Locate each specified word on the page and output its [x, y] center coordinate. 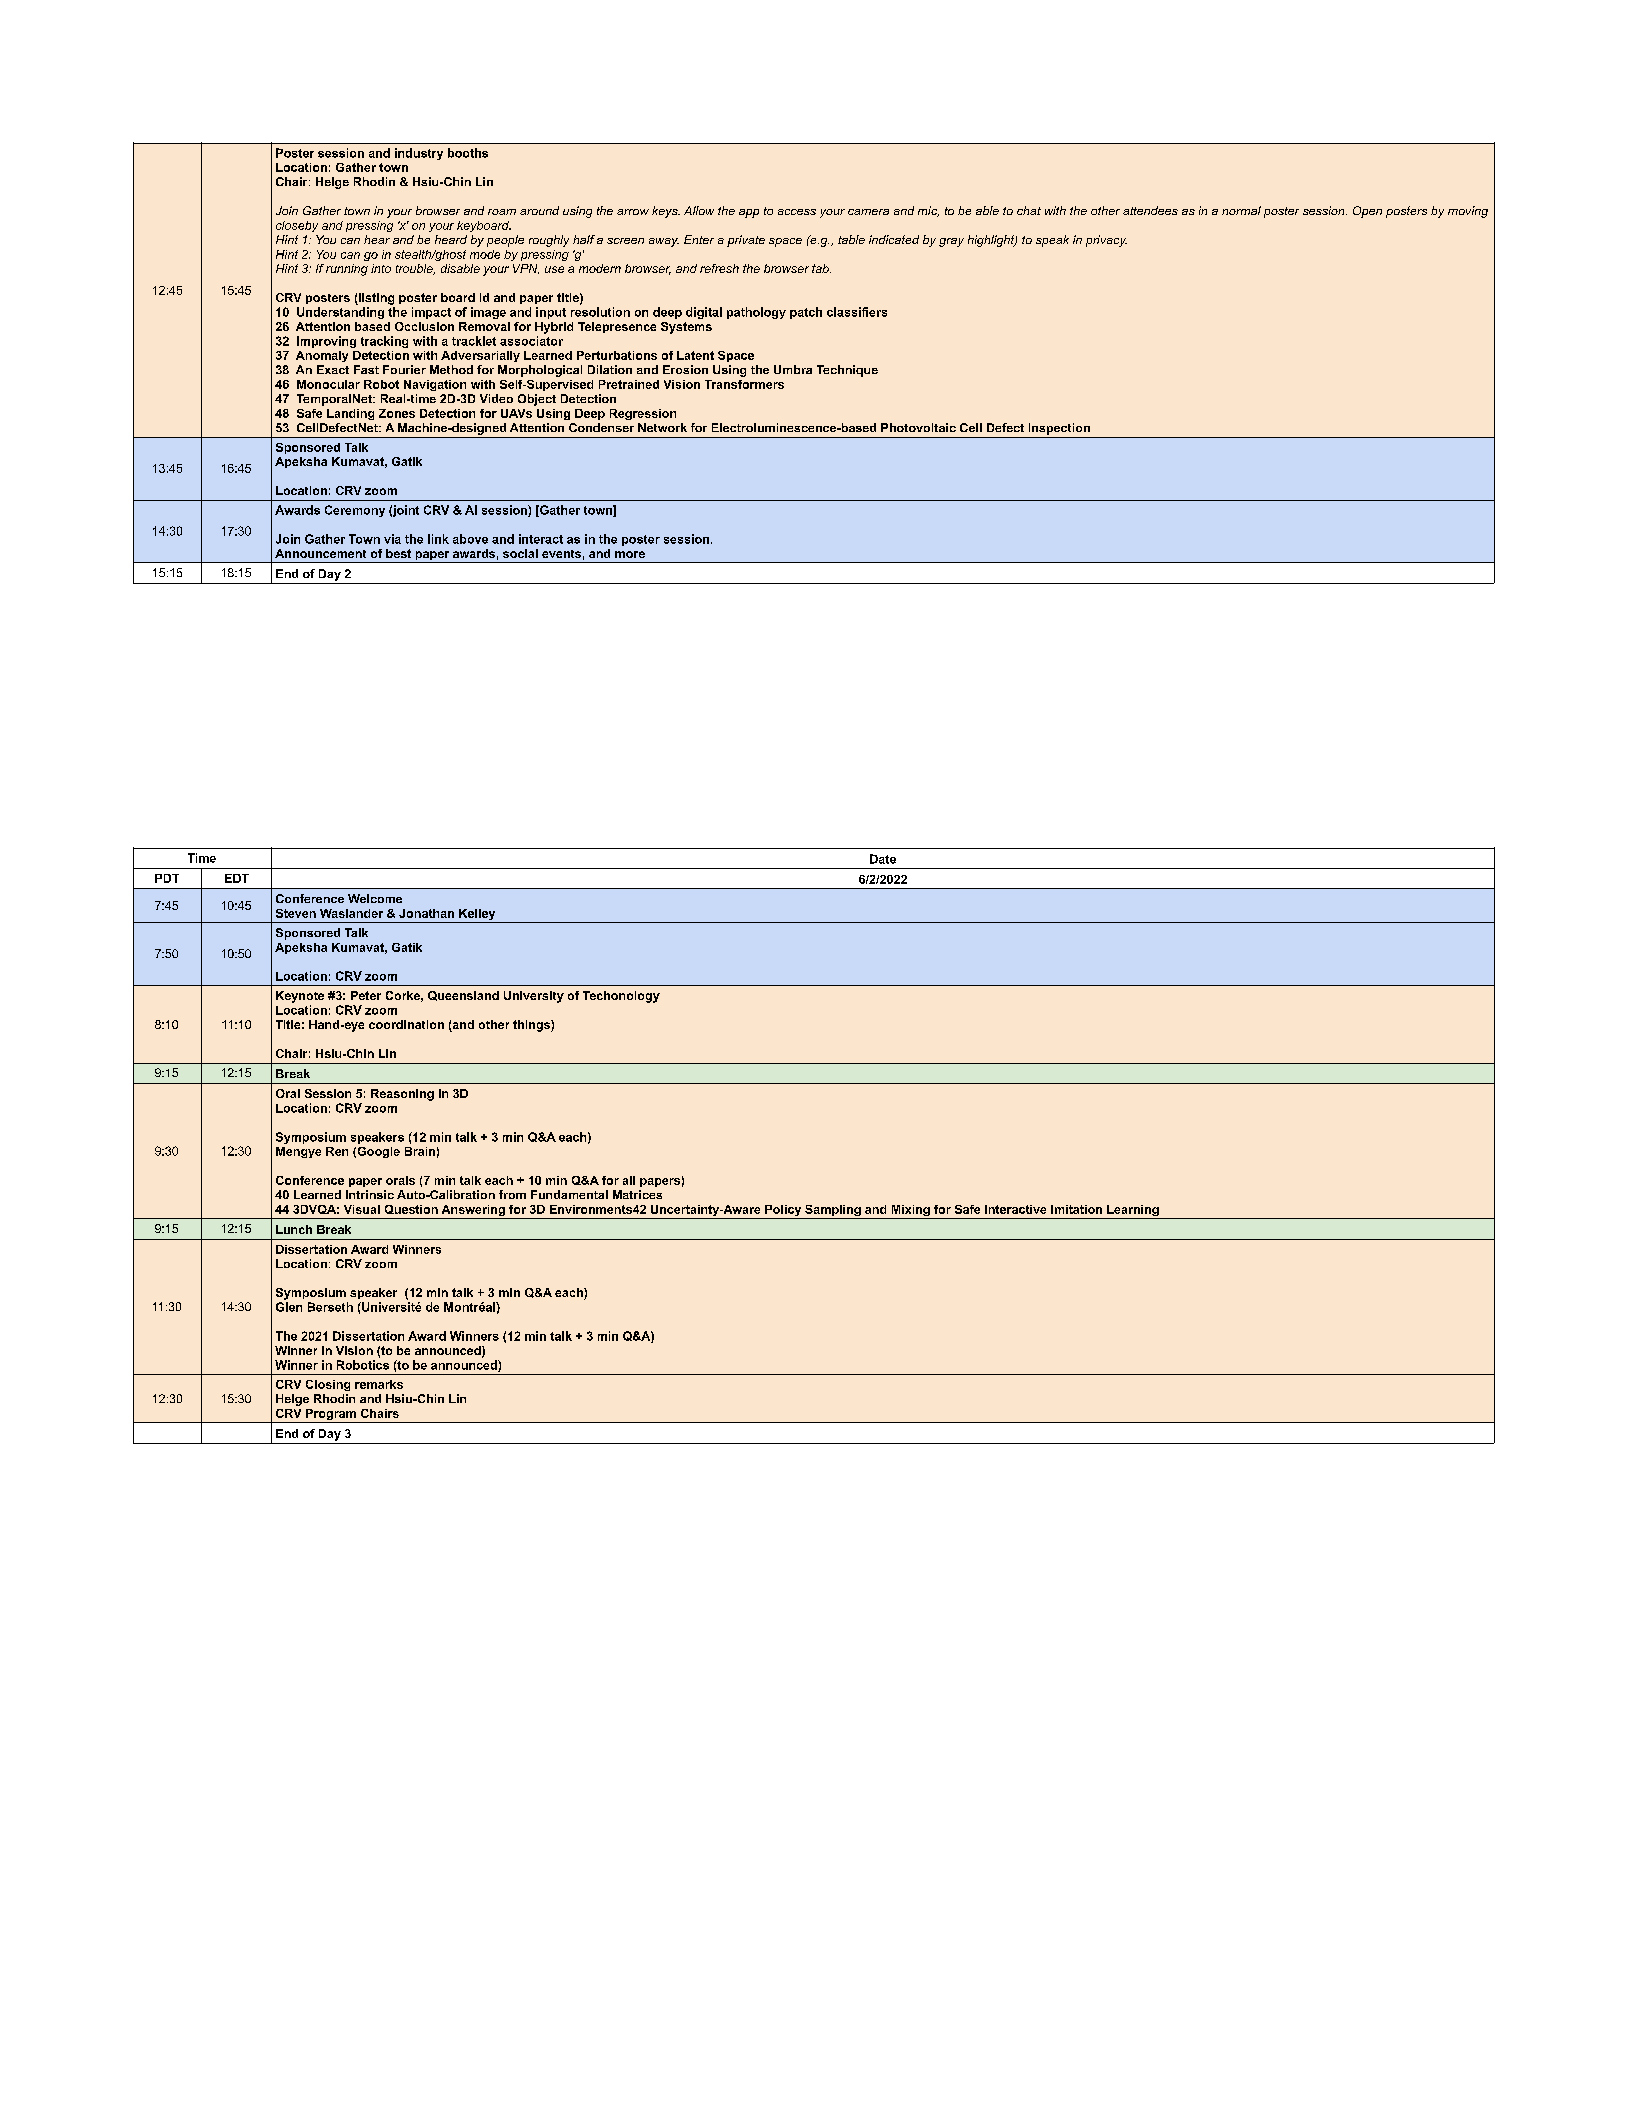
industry [419, 154]
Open [1367, 212]
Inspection [1059, 429]
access [797, 212]
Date [883, 859]
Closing [328, 1385]
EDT [237, 878]
